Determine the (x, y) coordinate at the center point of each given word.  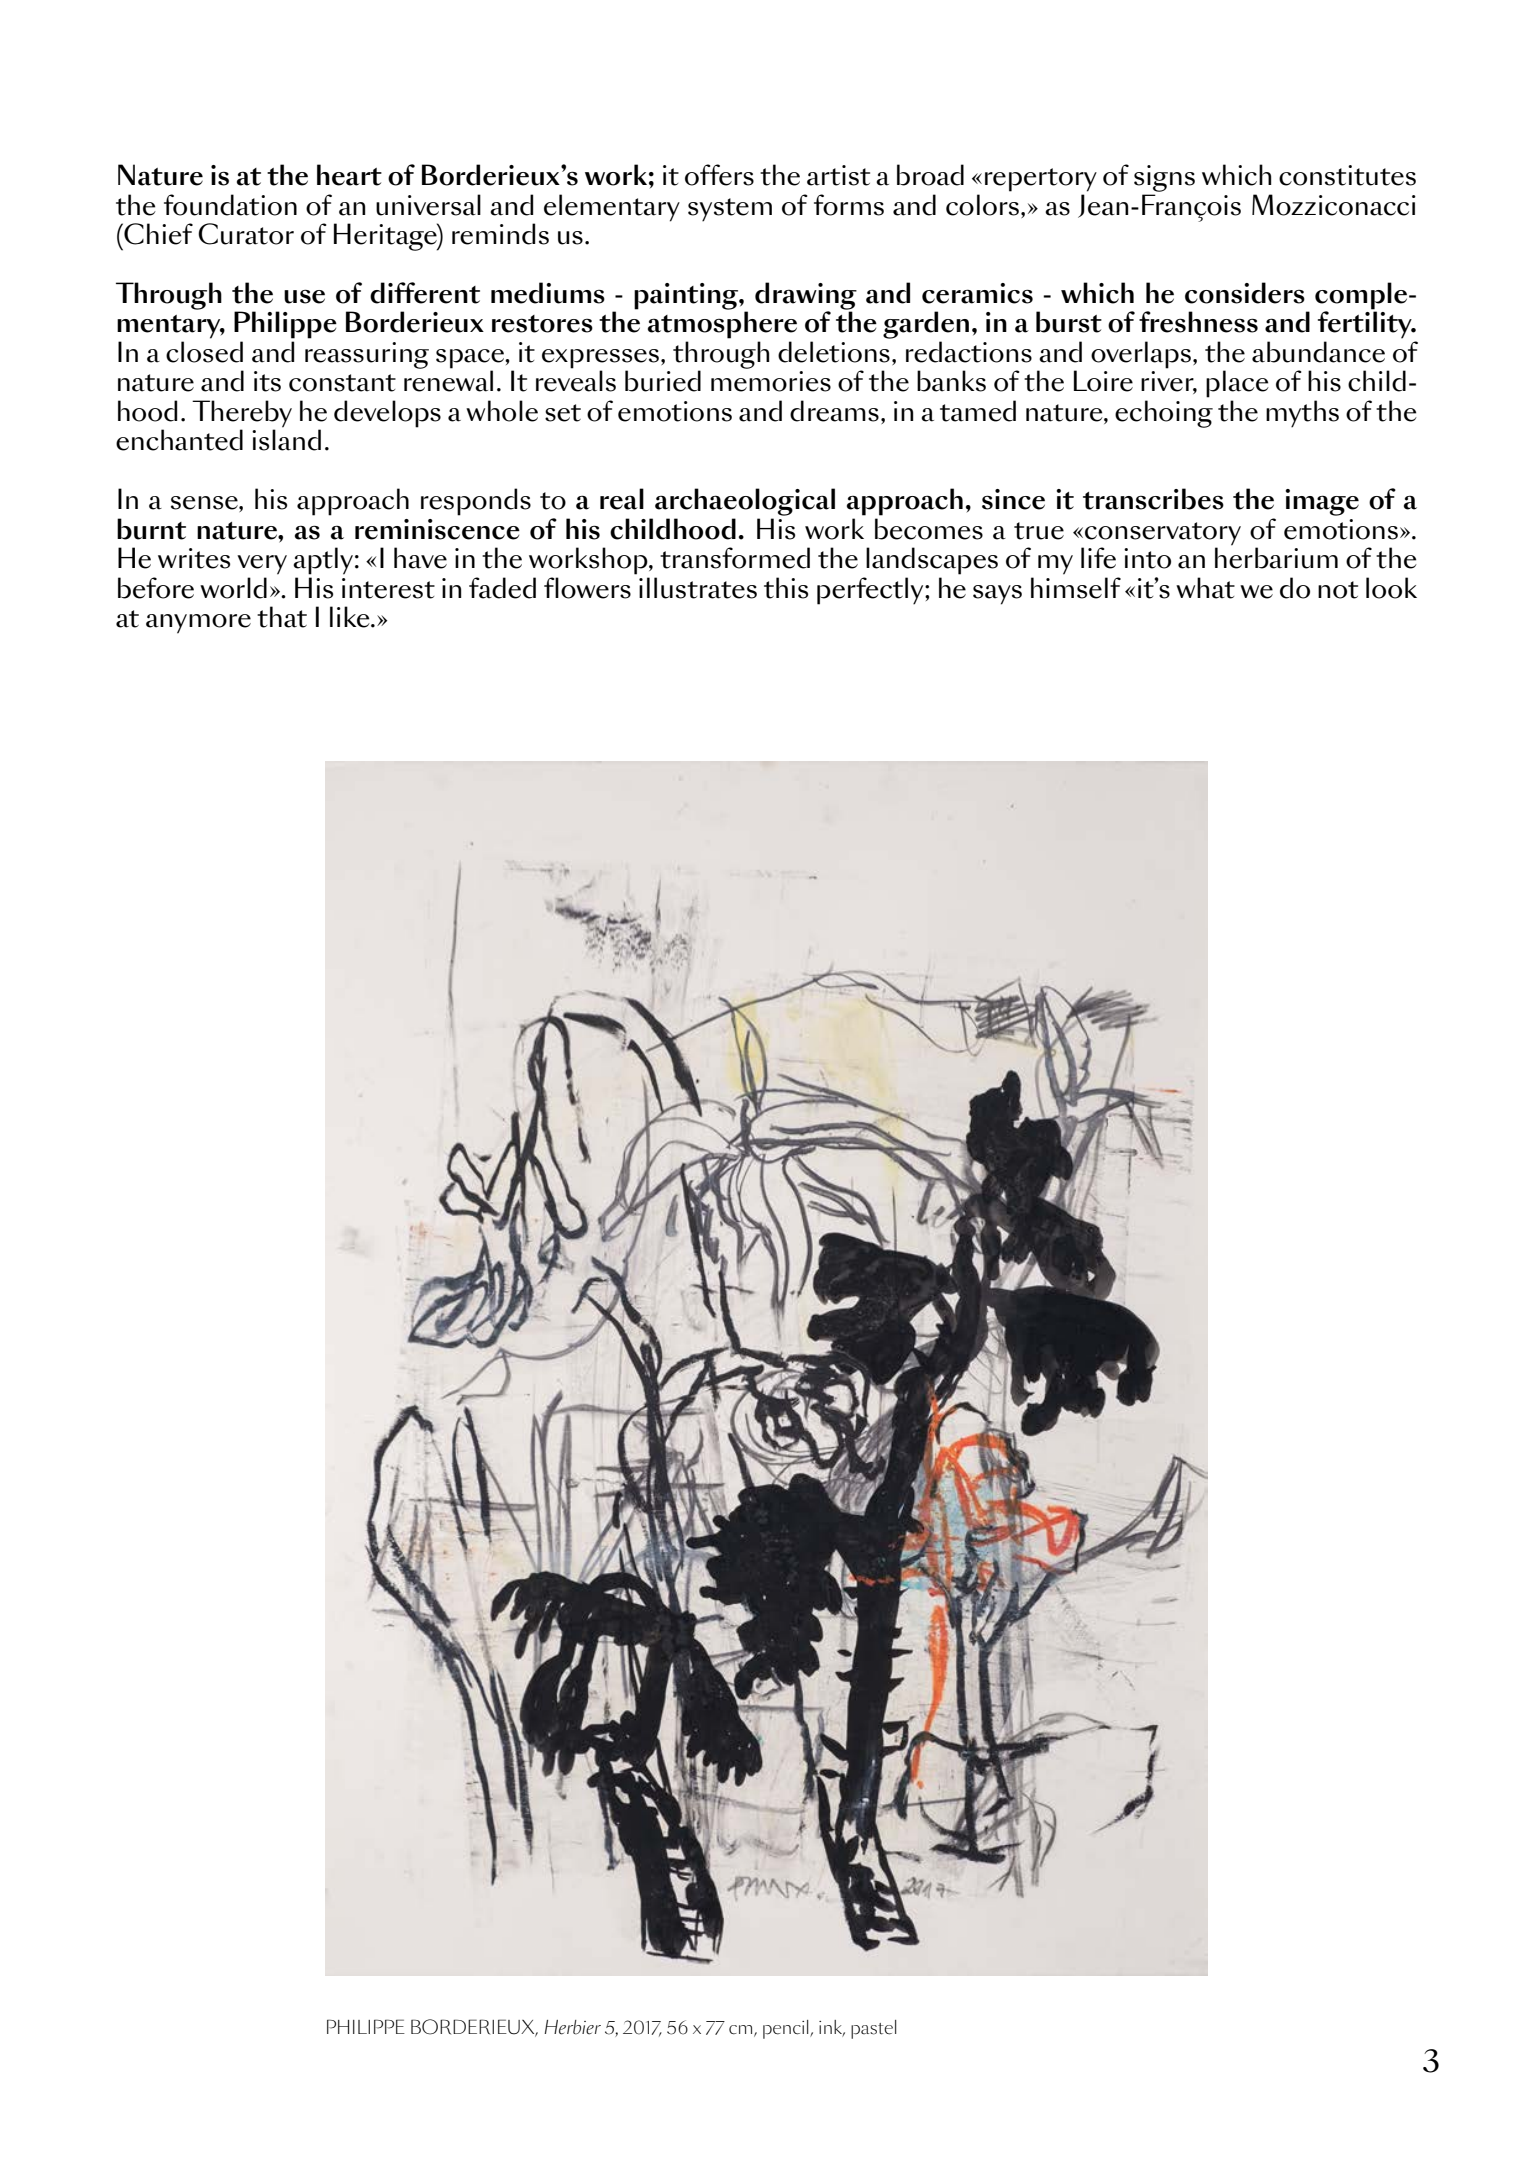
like (351, 617)
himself (1076, 588)
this (786, 588)
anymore (198, 624)
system (730, 210)
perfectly (871, 591)
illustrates (698, 588)
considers (1245, 293)
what (1205, 588)
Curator (246, 234)
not (1338, 590)
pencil (787, 2029)
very (262, 565)
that (282, 617)
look (1391, 588)
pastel (873, 2029)
